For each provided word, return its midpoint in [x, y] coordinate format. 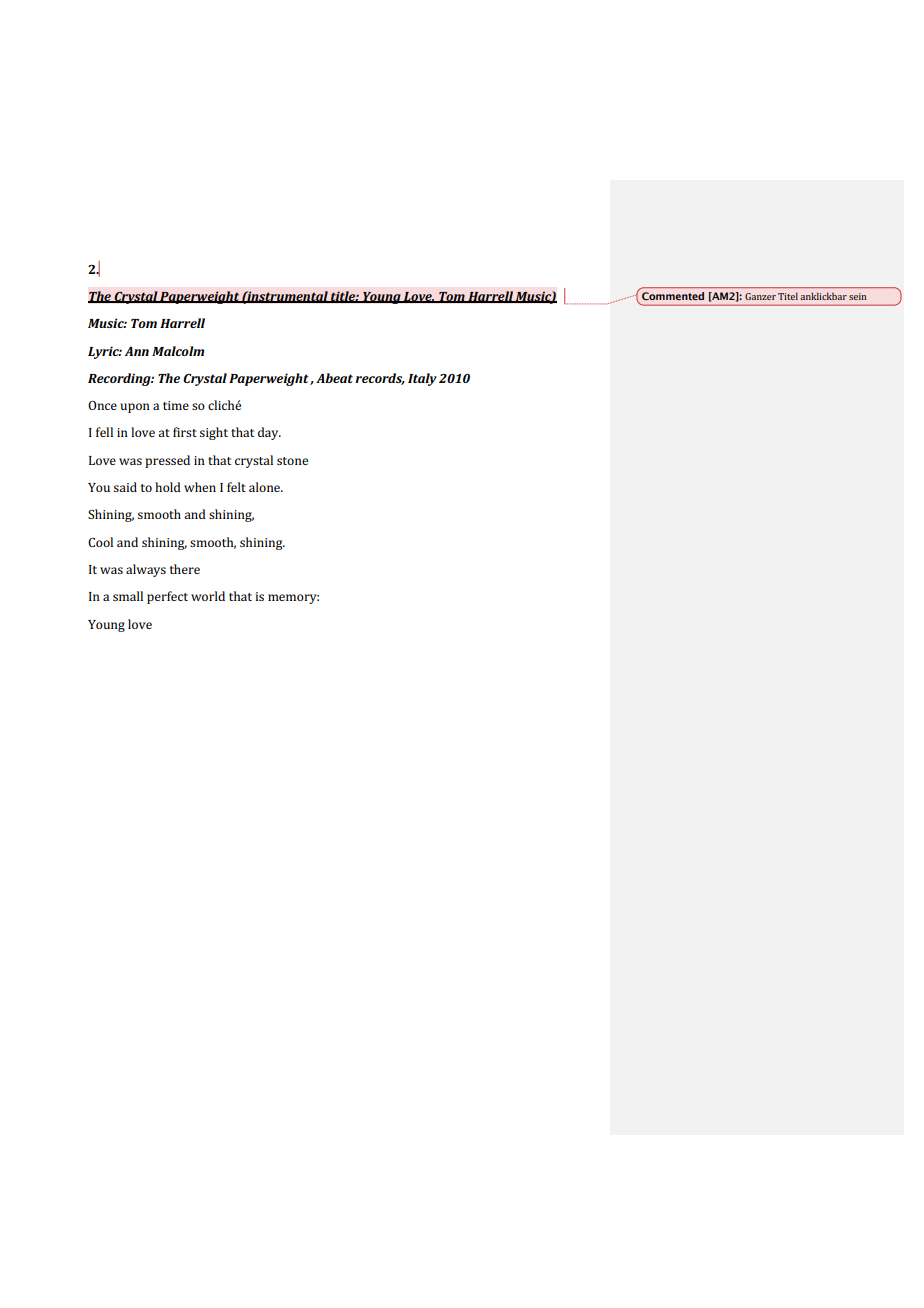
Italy [422, 379]
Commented [673, 296]
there [185, 569]
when [200, 487]
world [208, 596]
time [176, 405]
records [380, 379]
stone [292, 461]
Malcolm [178, 351]
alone [266, 487]
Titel [788, 296]
